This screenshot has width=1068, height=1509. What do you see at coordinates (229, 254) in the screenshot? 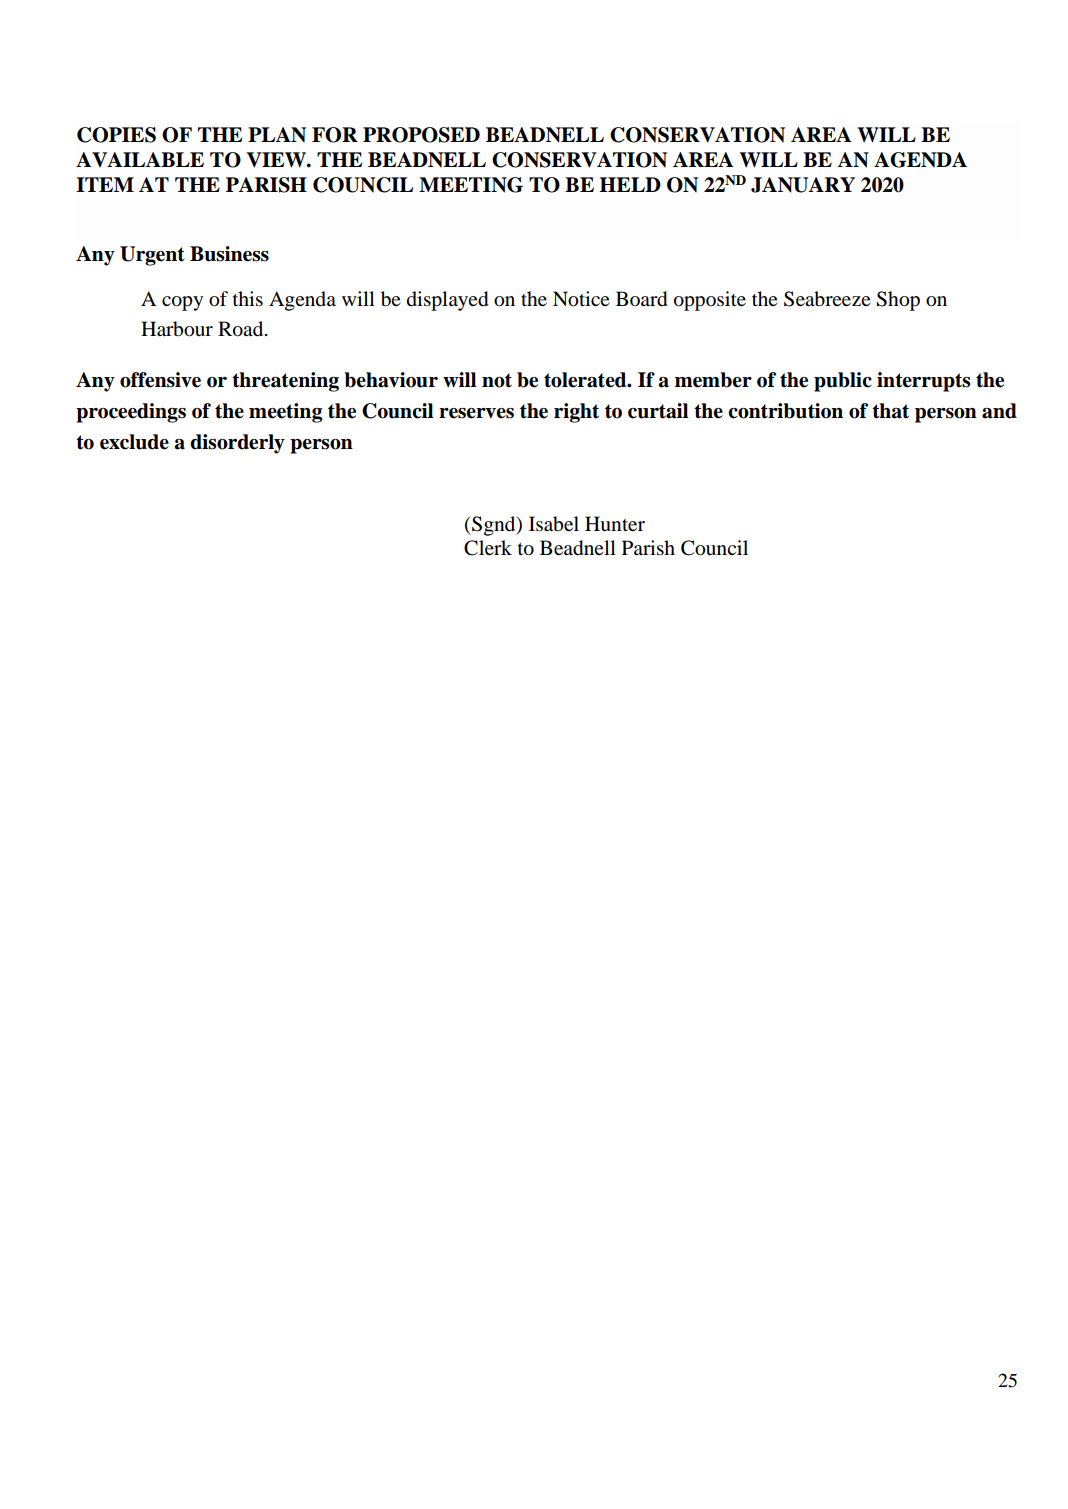
I see `Business` at bounding box center [229, 254].
